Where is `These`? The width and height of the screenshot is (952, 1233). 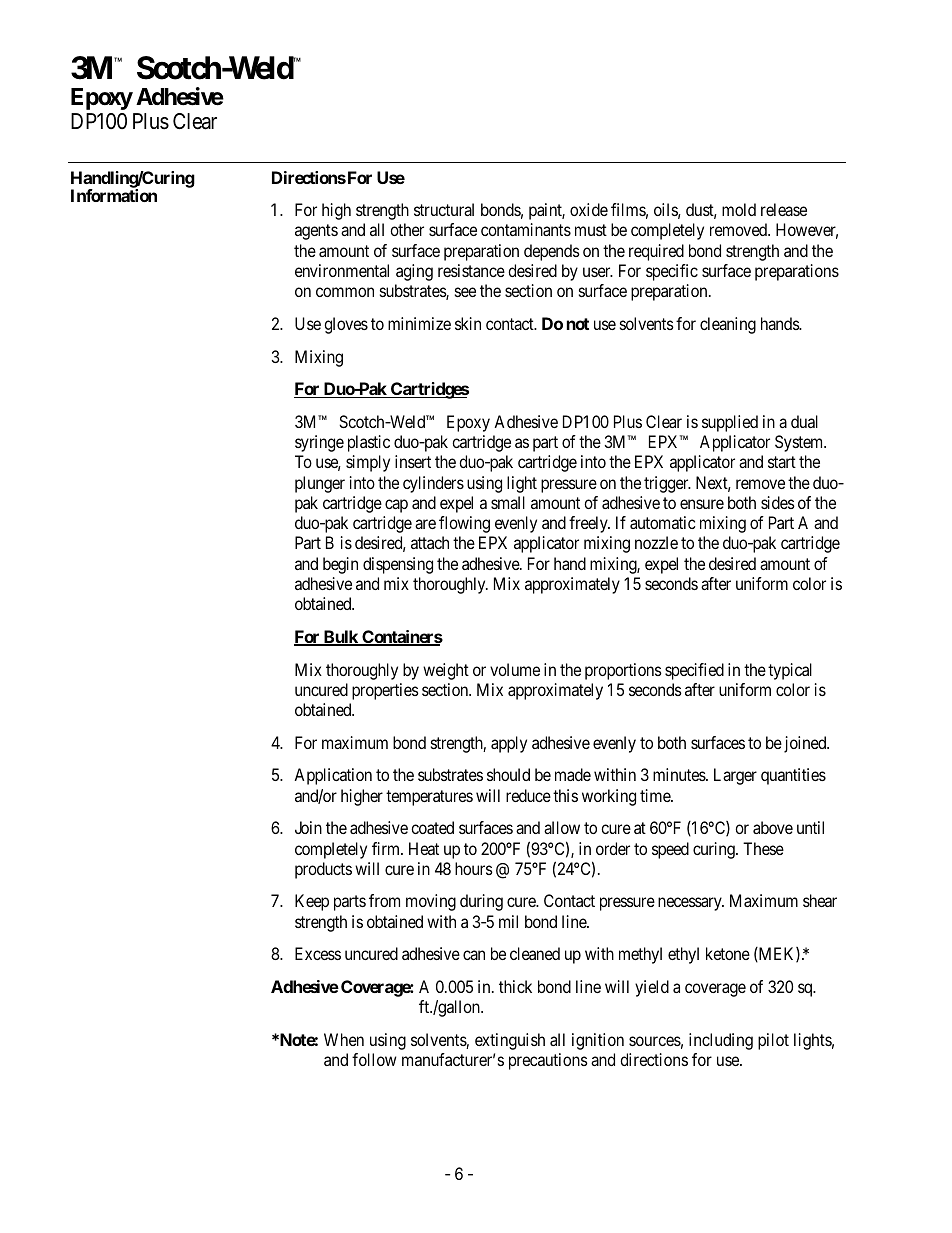 These is located at coordinates (763, 848).
